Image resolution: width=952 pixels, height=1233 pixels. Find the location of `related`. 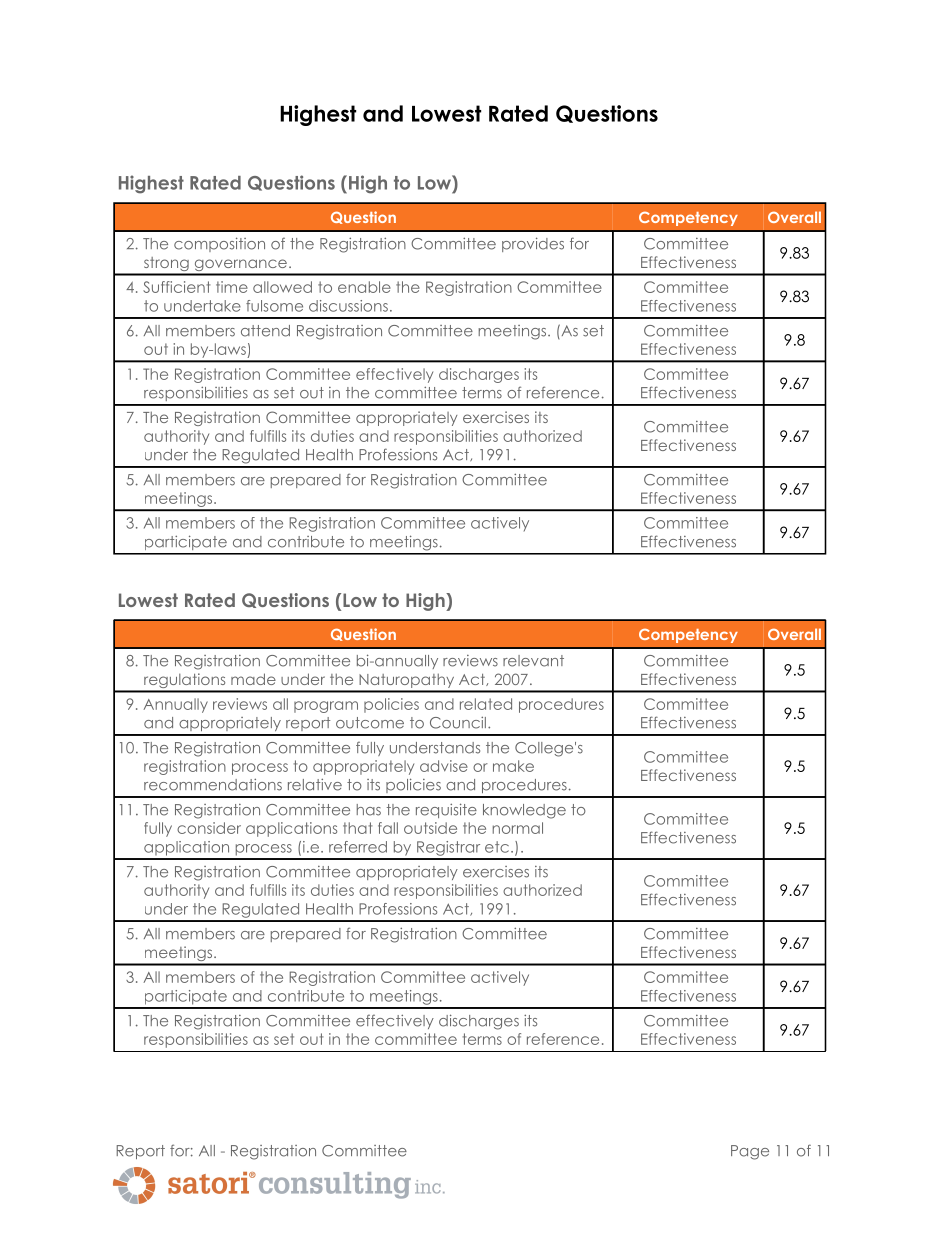

related is located at coordinates (486, 704).
